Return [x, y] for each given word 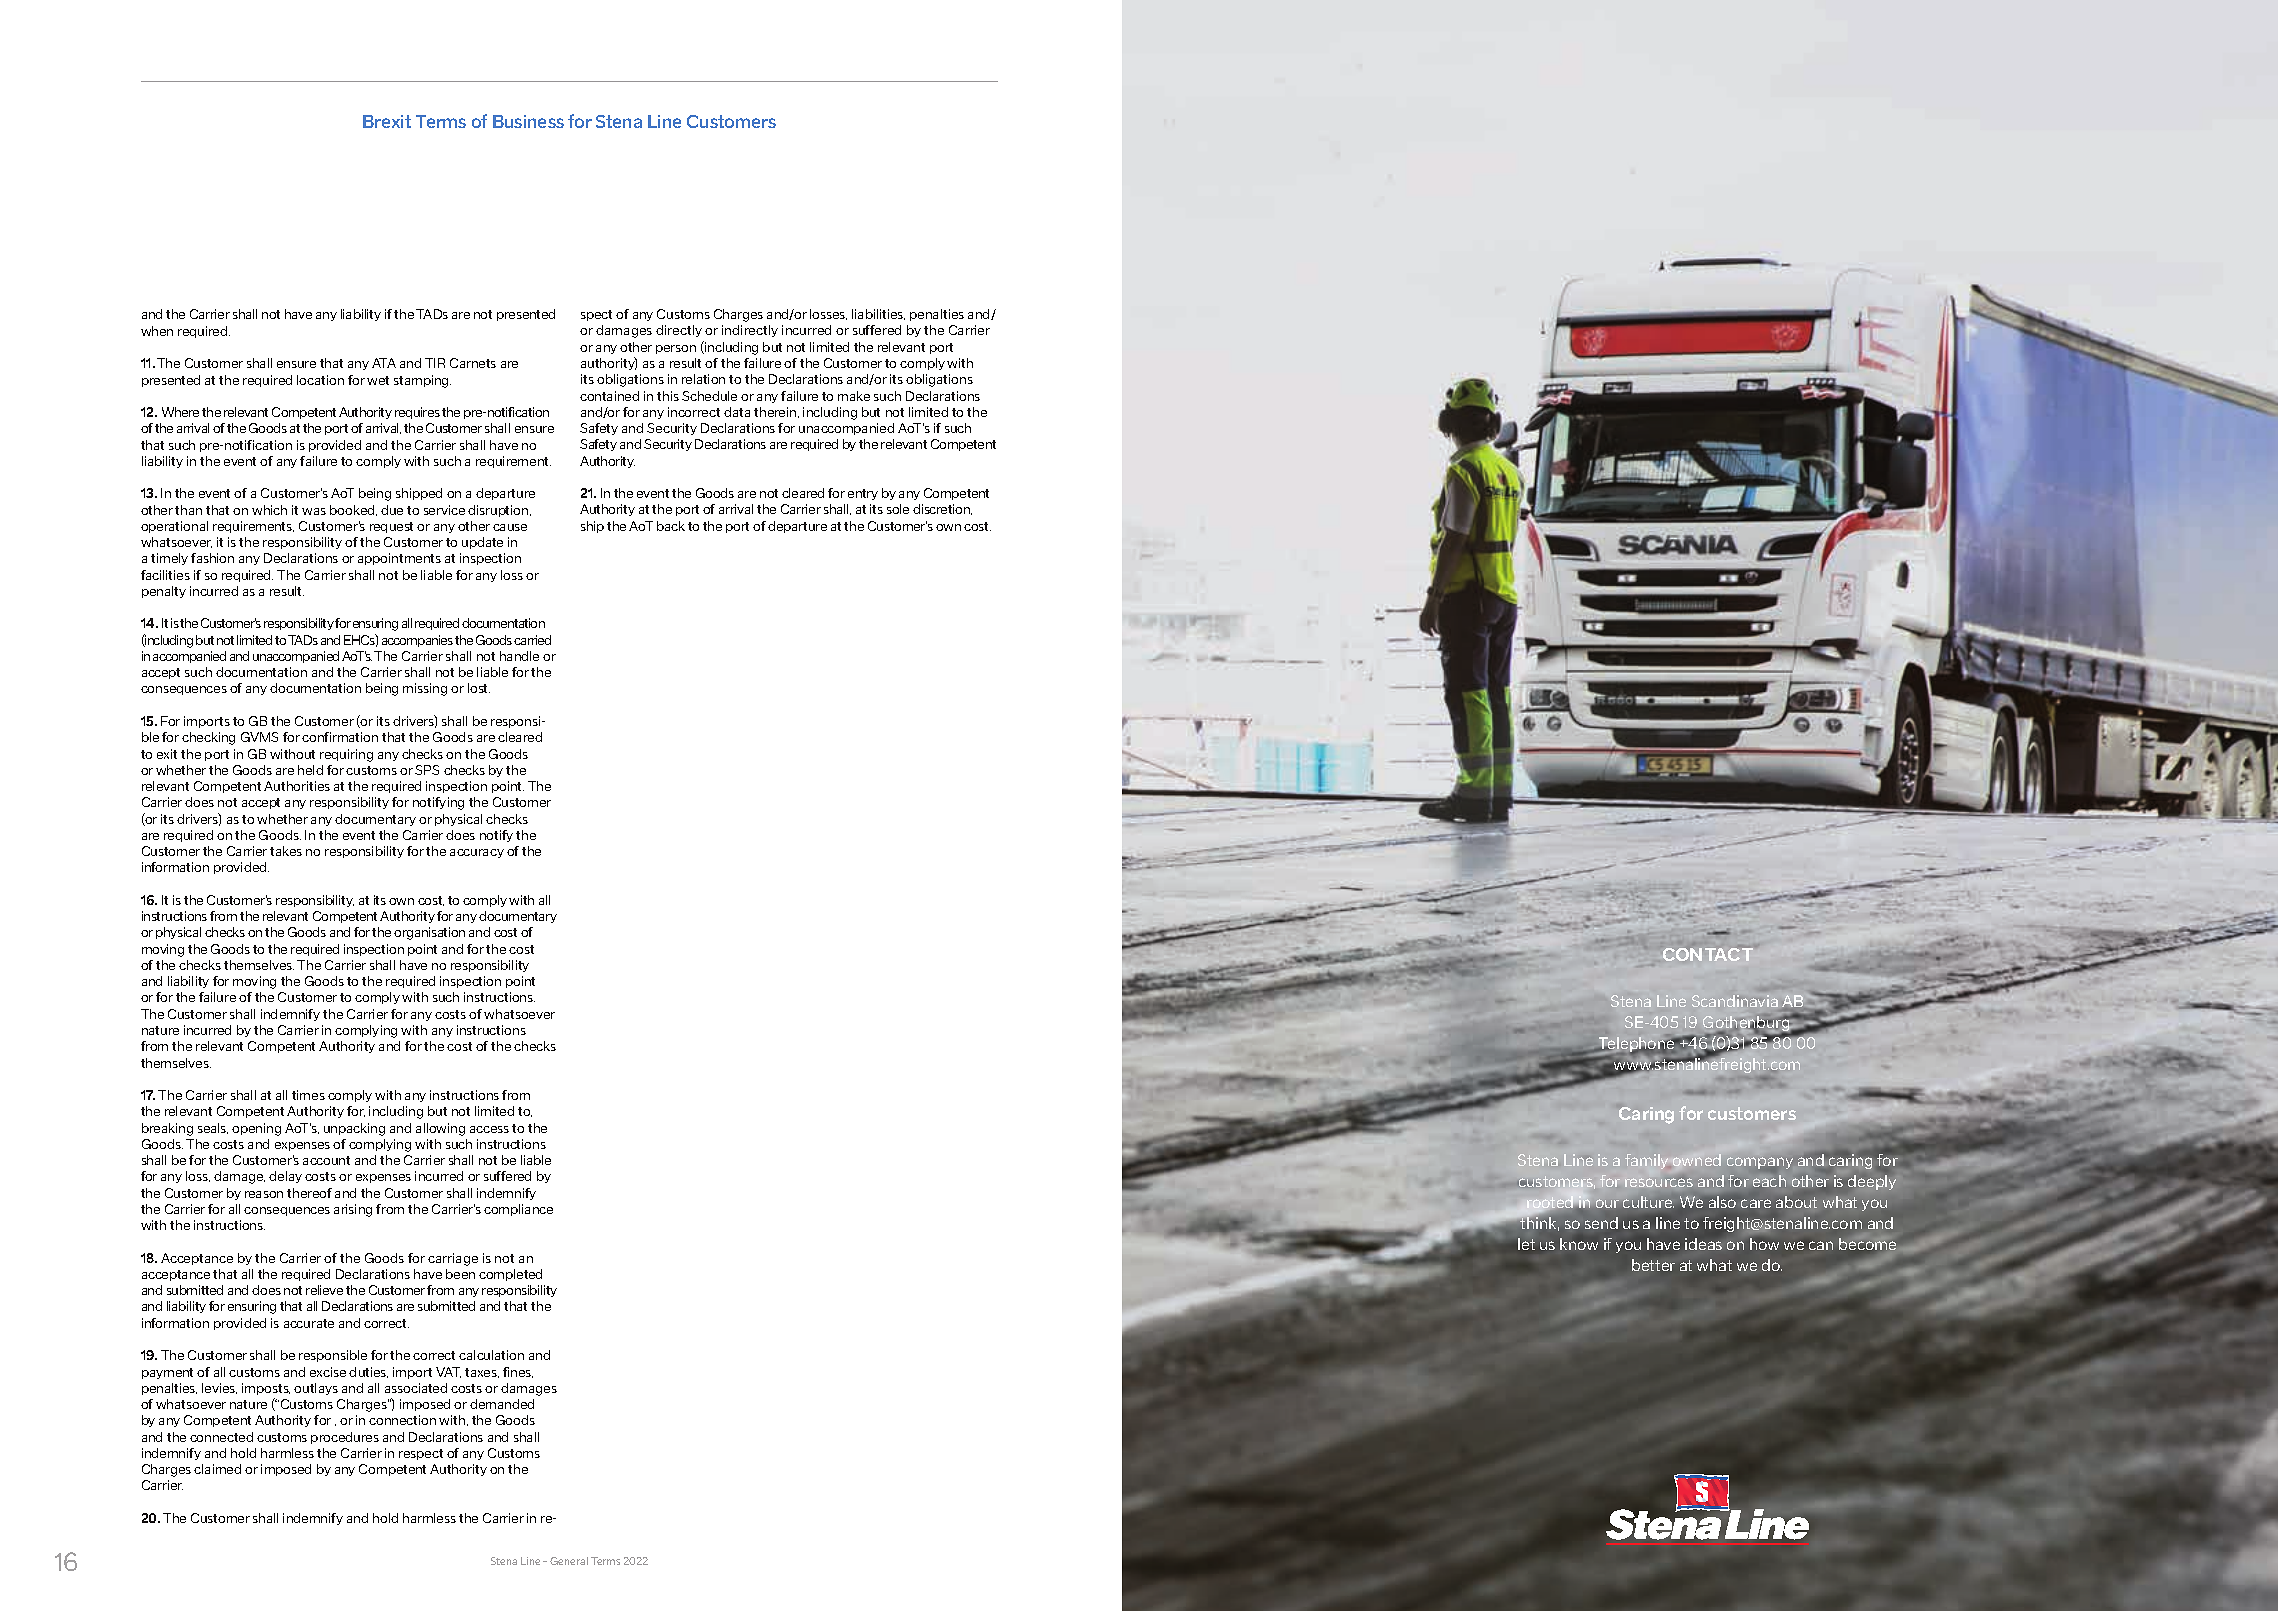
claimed [217, 1469]
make [854, 396]
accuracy [477, 853]
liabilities [878, 314]
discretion [942, 509]
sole [898, 509]
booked [353, 510]
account [326, 1160]
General [569, 1561]
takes [286, 851]
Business [528, 121]
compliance [518, 1210]
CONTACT [1708, 954]
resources [1659, 1182]
